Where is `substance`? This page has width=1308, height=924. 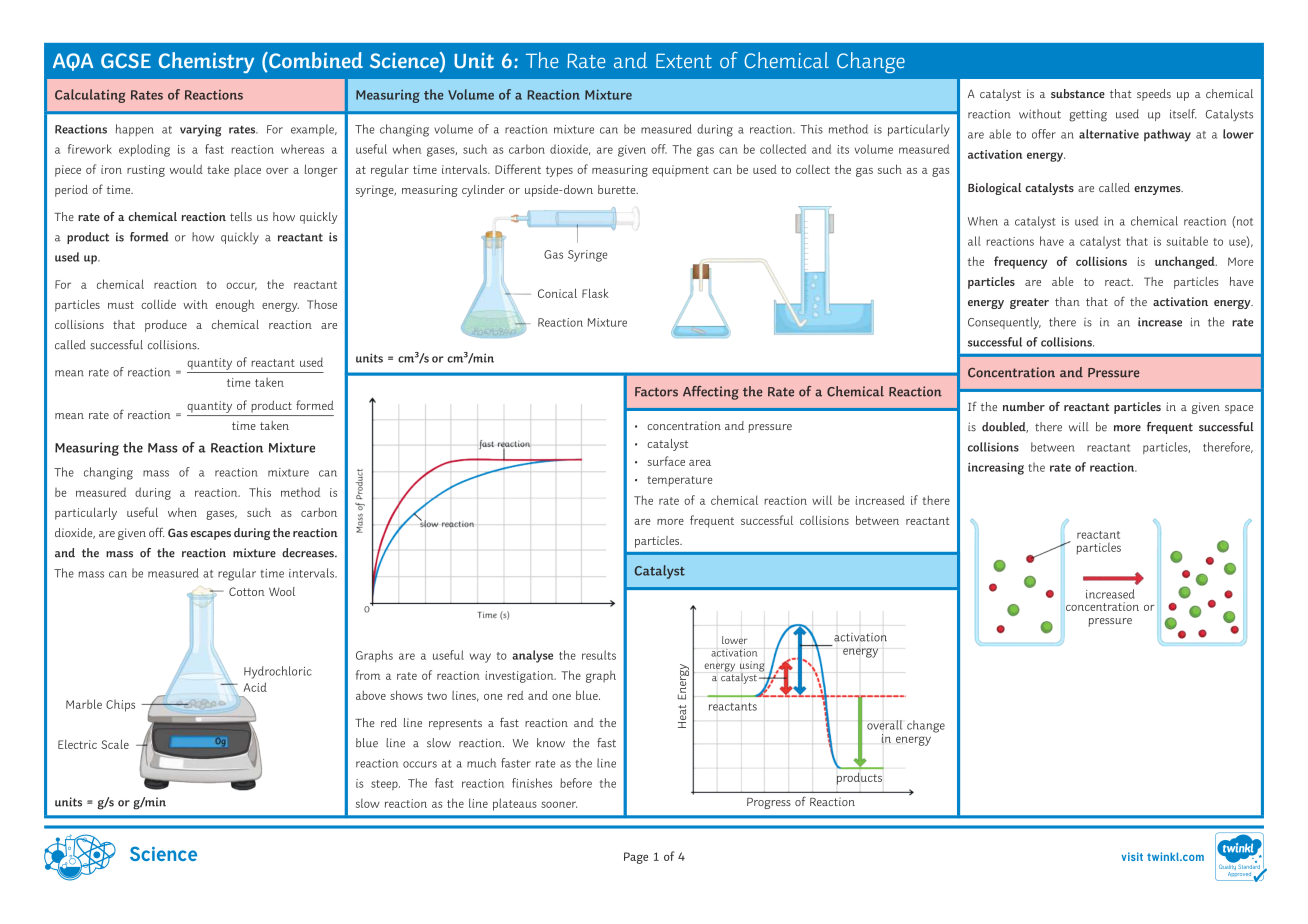 substance is located at coordinates (1078, 93).
